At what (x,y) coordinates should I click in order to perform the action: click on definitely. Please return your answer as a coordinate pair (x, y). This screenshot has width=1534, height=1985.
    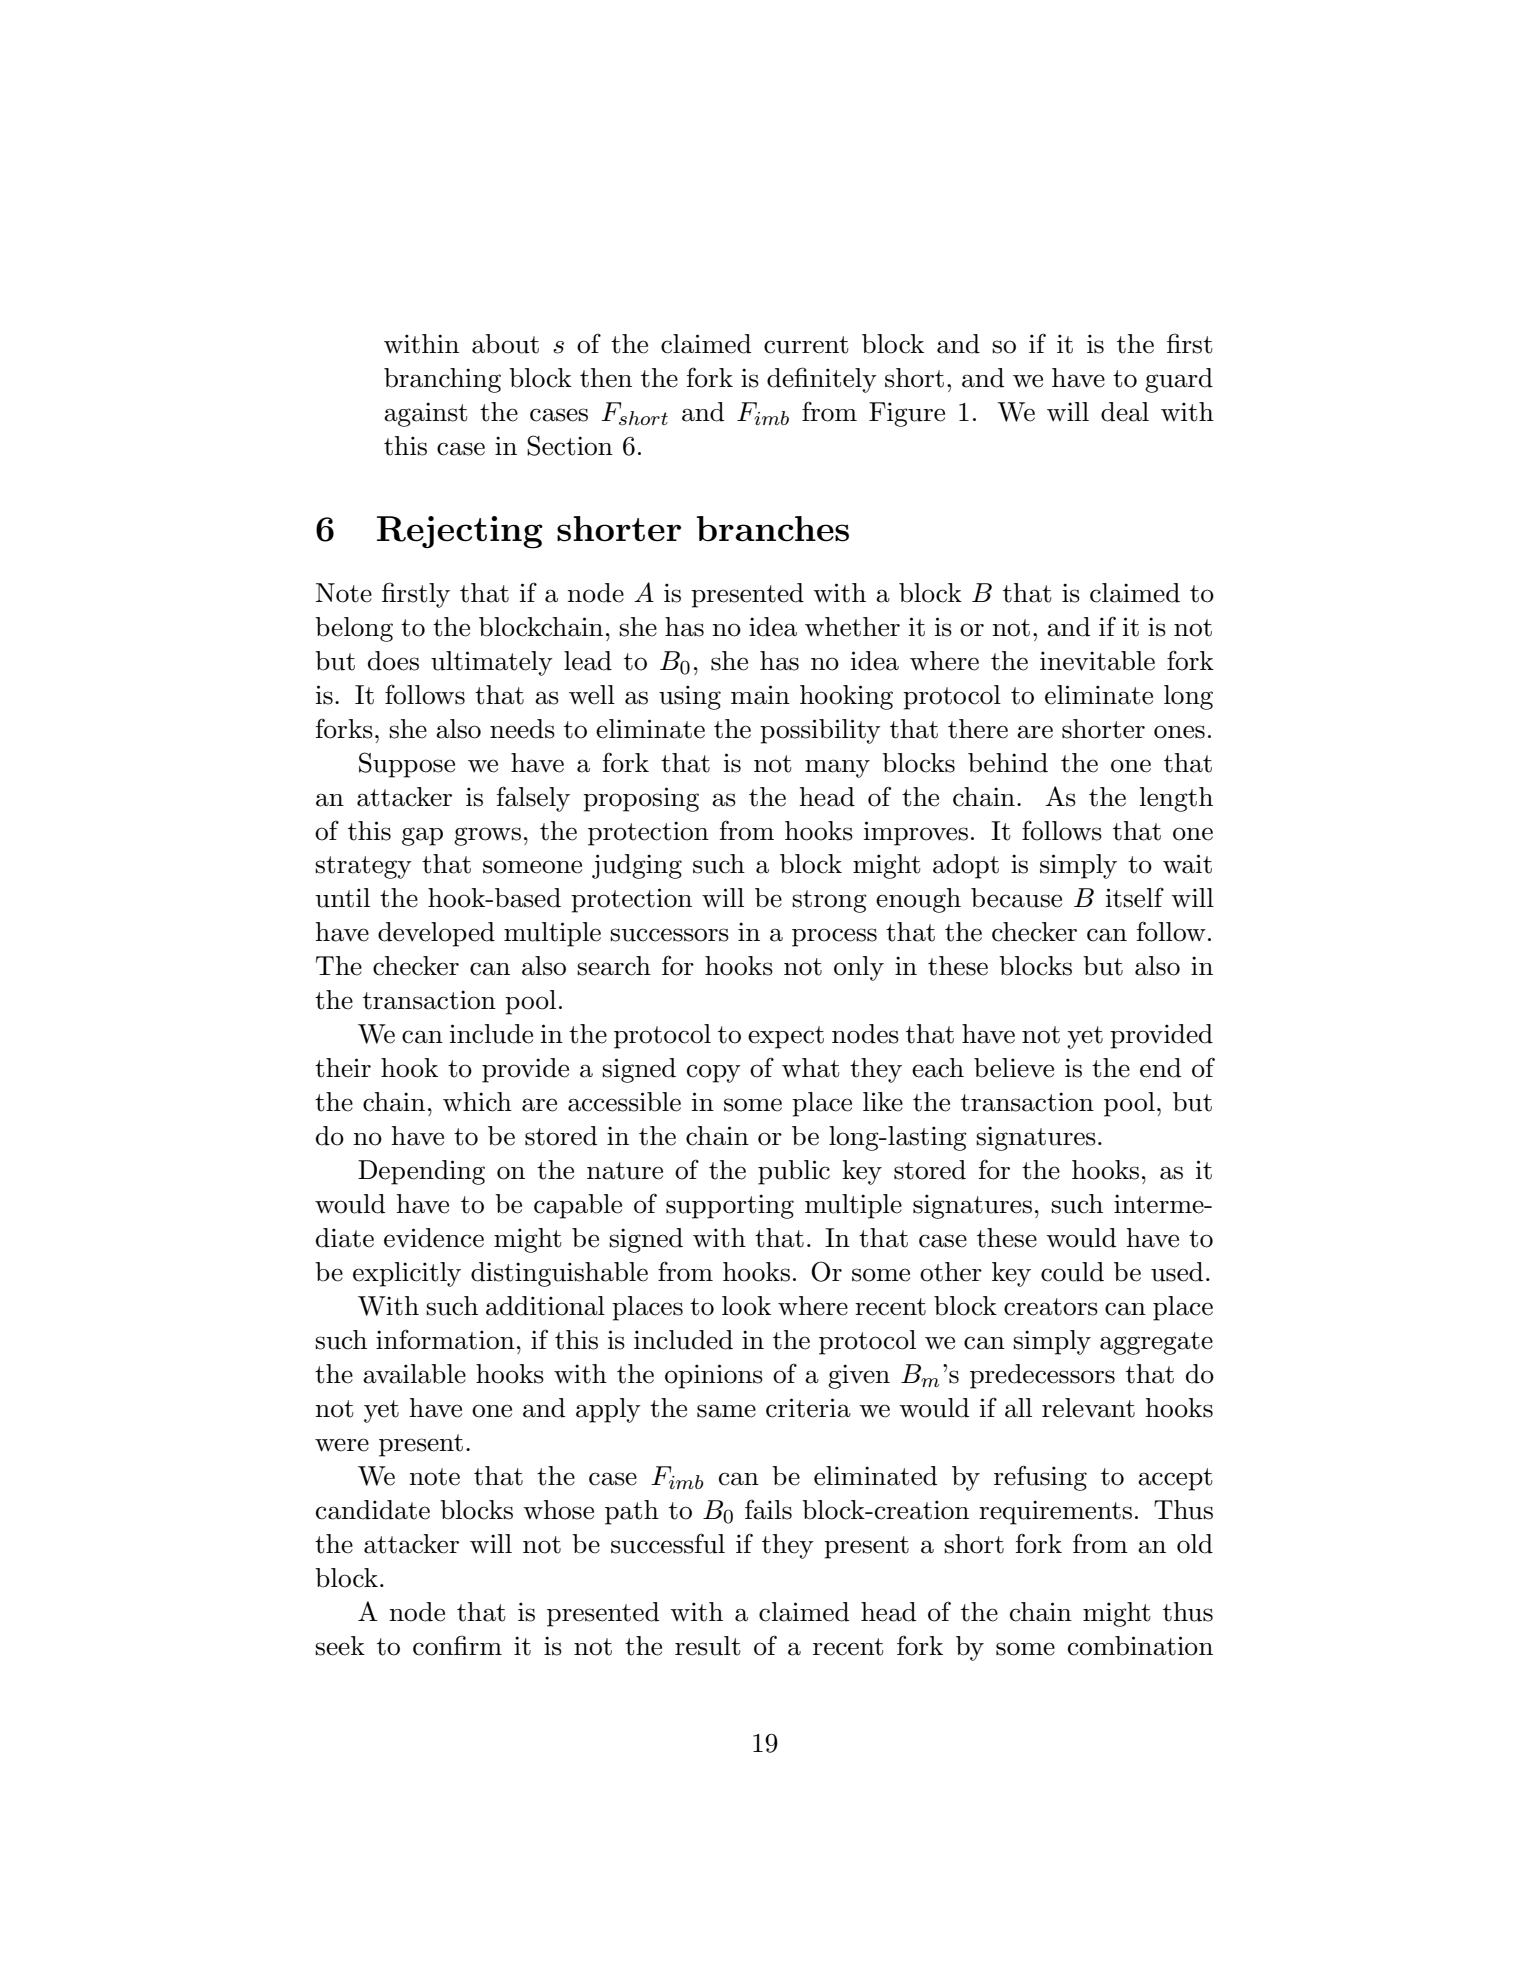
    Looking at the image, I should click on (822, 380).
